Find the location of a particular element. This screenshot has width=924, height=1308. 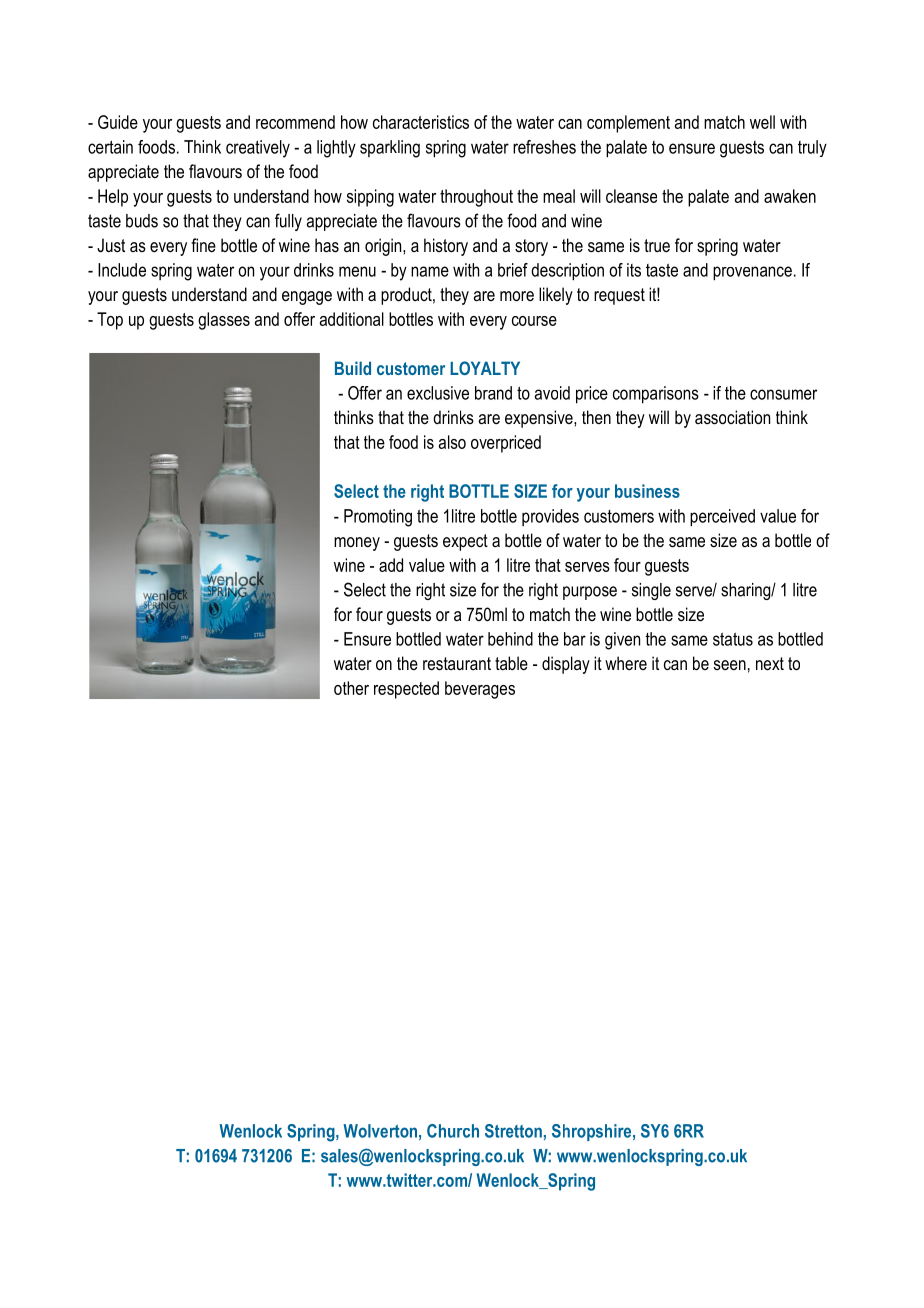

Church is located at coordinates (453, 1131).
